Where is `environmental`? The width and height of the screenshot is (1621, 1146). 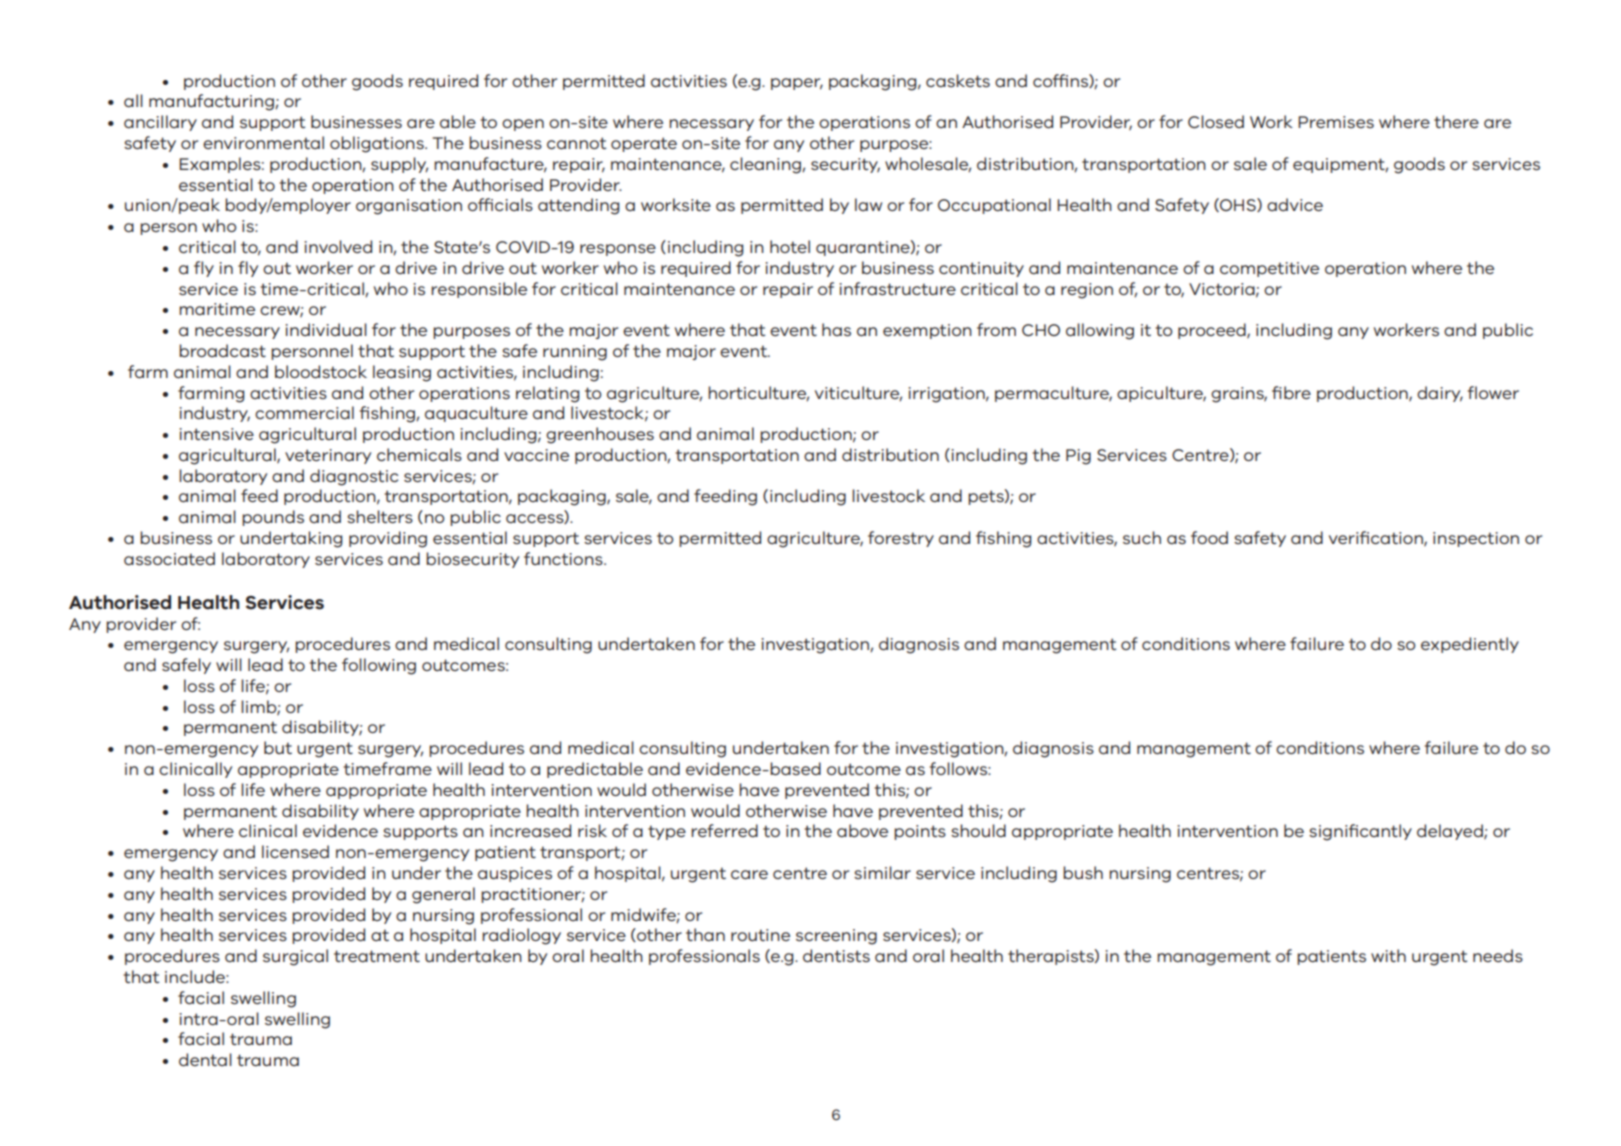
environmental is located at coordinates (263, 142).
